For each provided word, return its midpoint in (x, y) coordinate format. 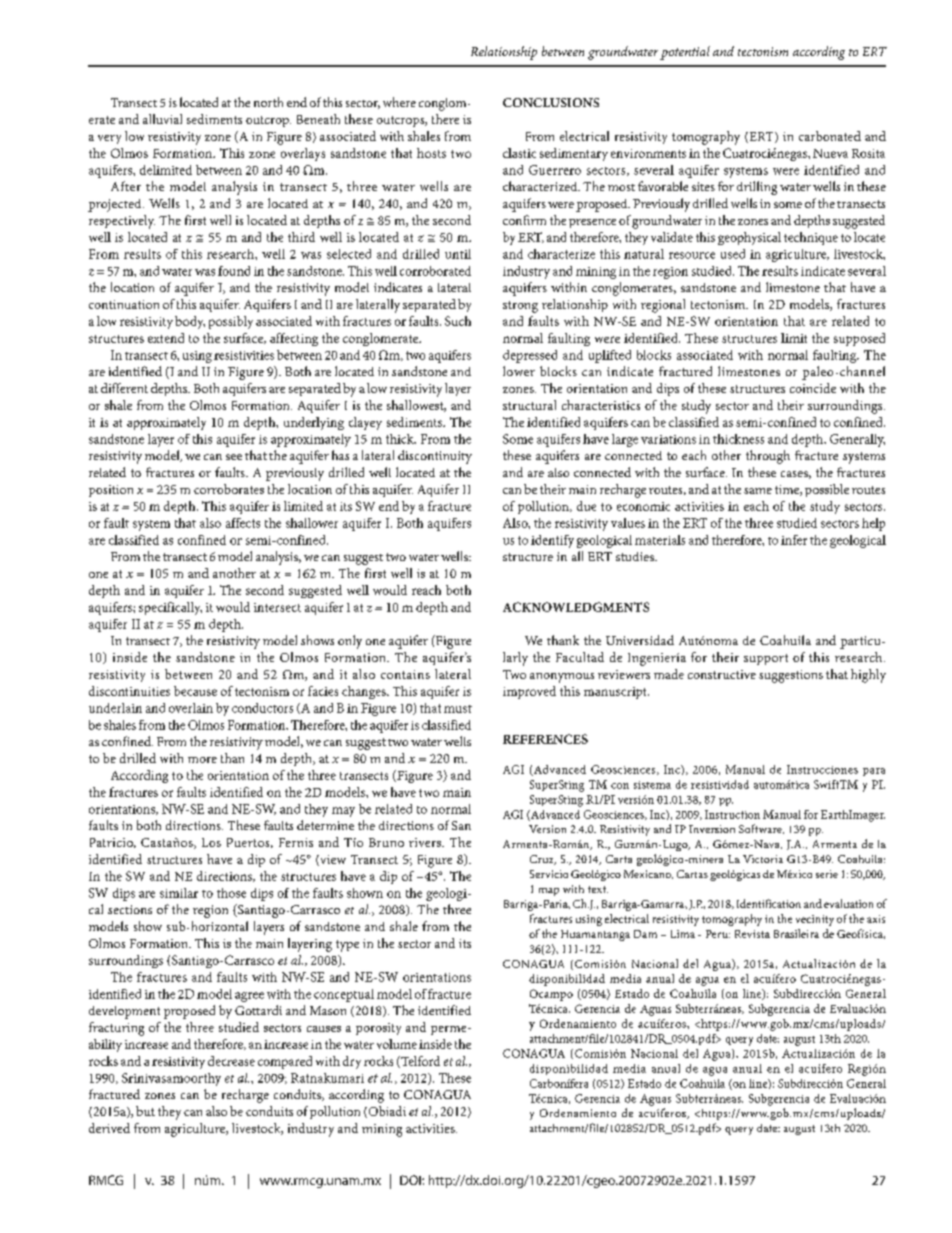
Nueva (830, 153)
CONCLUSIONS (551, 102)
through (768, 457)
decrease (231, 1061)
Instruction (732, 814)
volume (397, 1044)
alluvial (162, 119)
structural (529, 405)
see (234, 457)
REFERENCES (545, 739)
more (202, 760)
